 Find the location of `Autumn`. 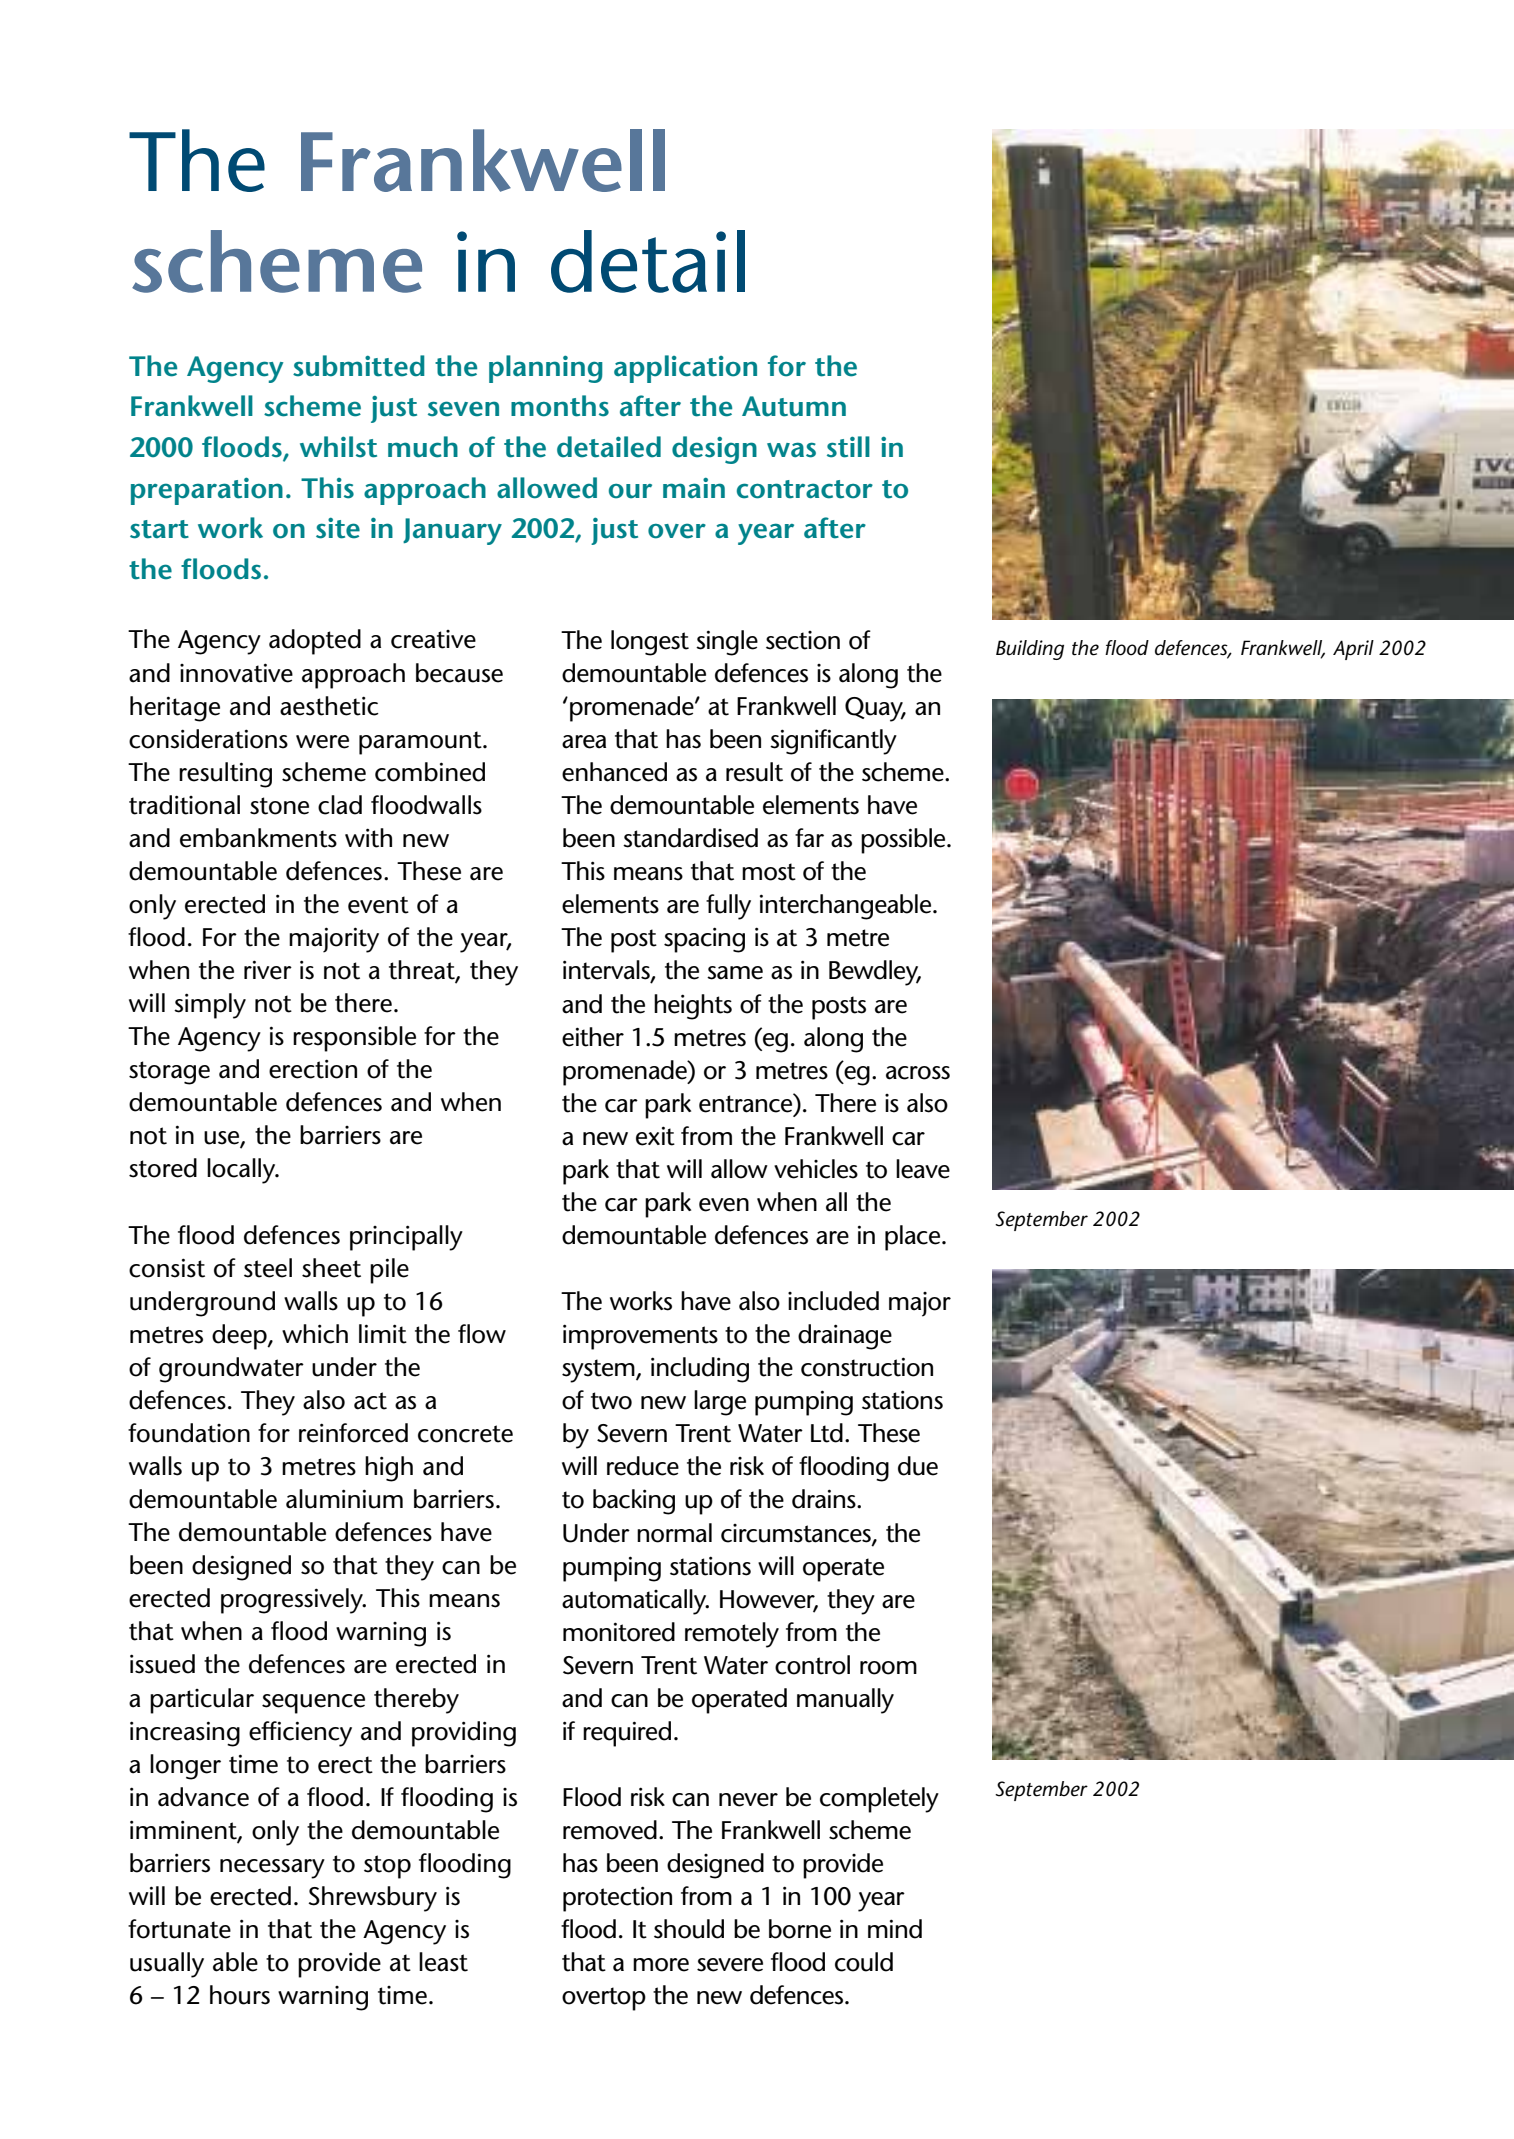

Autumn is located at coordinates (794, 406).
